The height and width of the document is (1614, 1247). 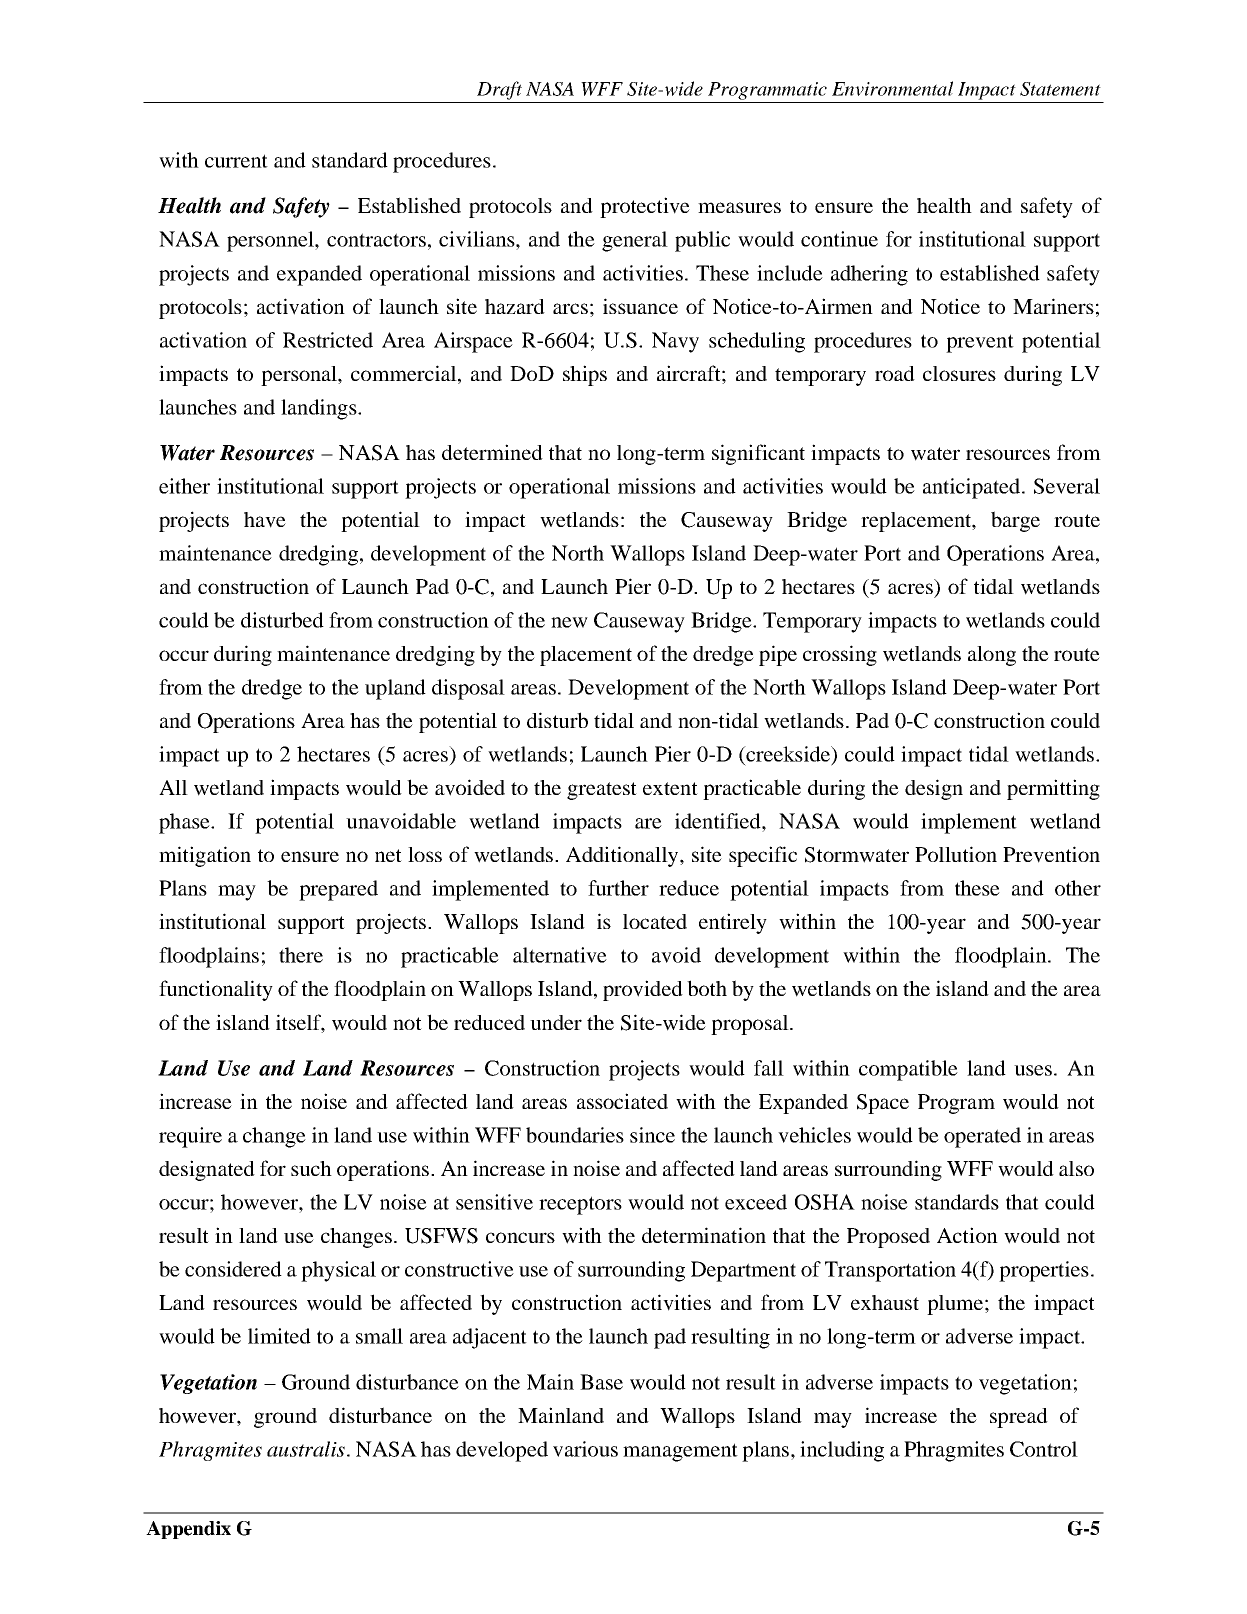 What do you see at coordinates (643, 990) in the document?
I see `provided` at bounding box center [643, 990].
